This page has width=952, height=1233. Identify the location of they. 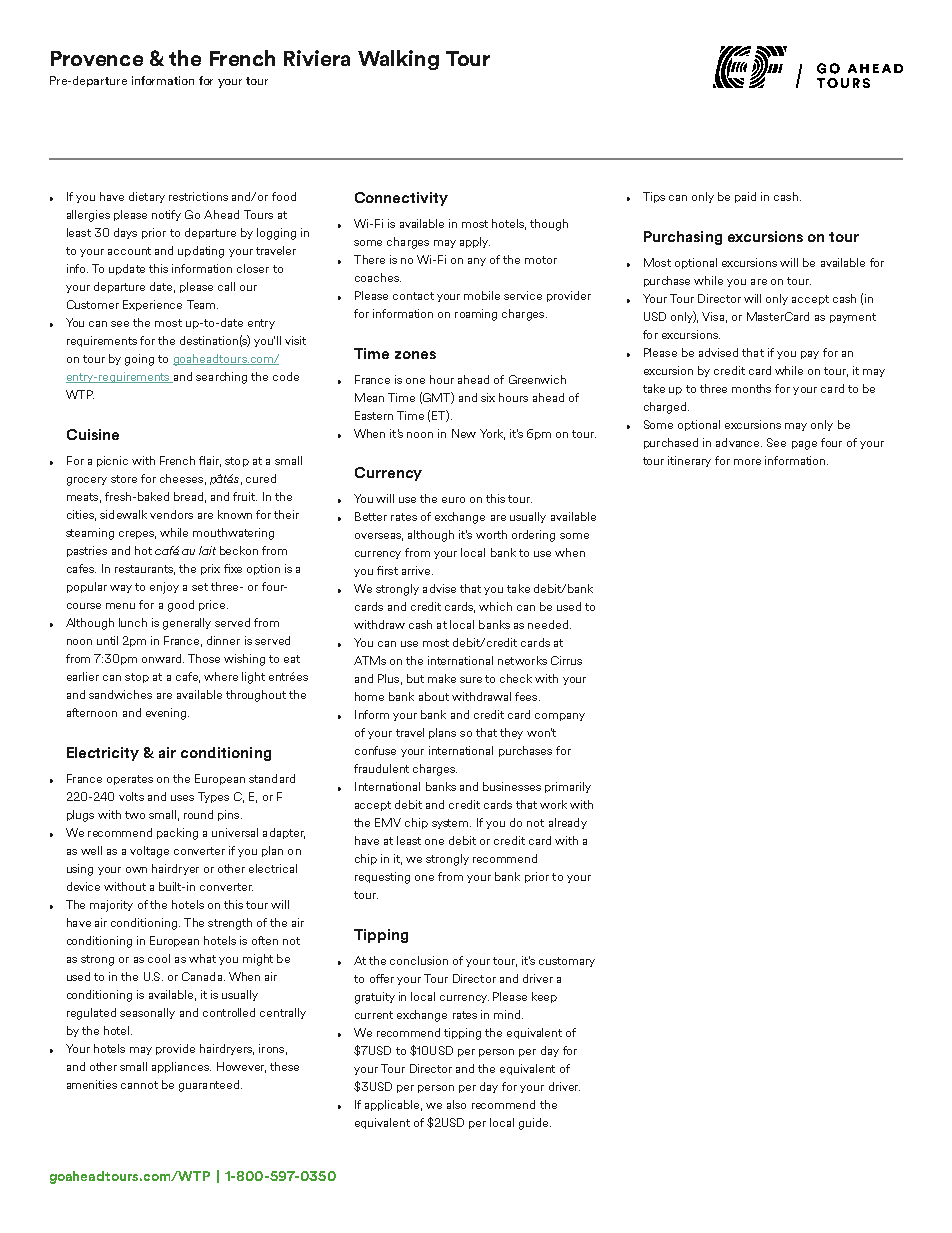
(511, 733).
